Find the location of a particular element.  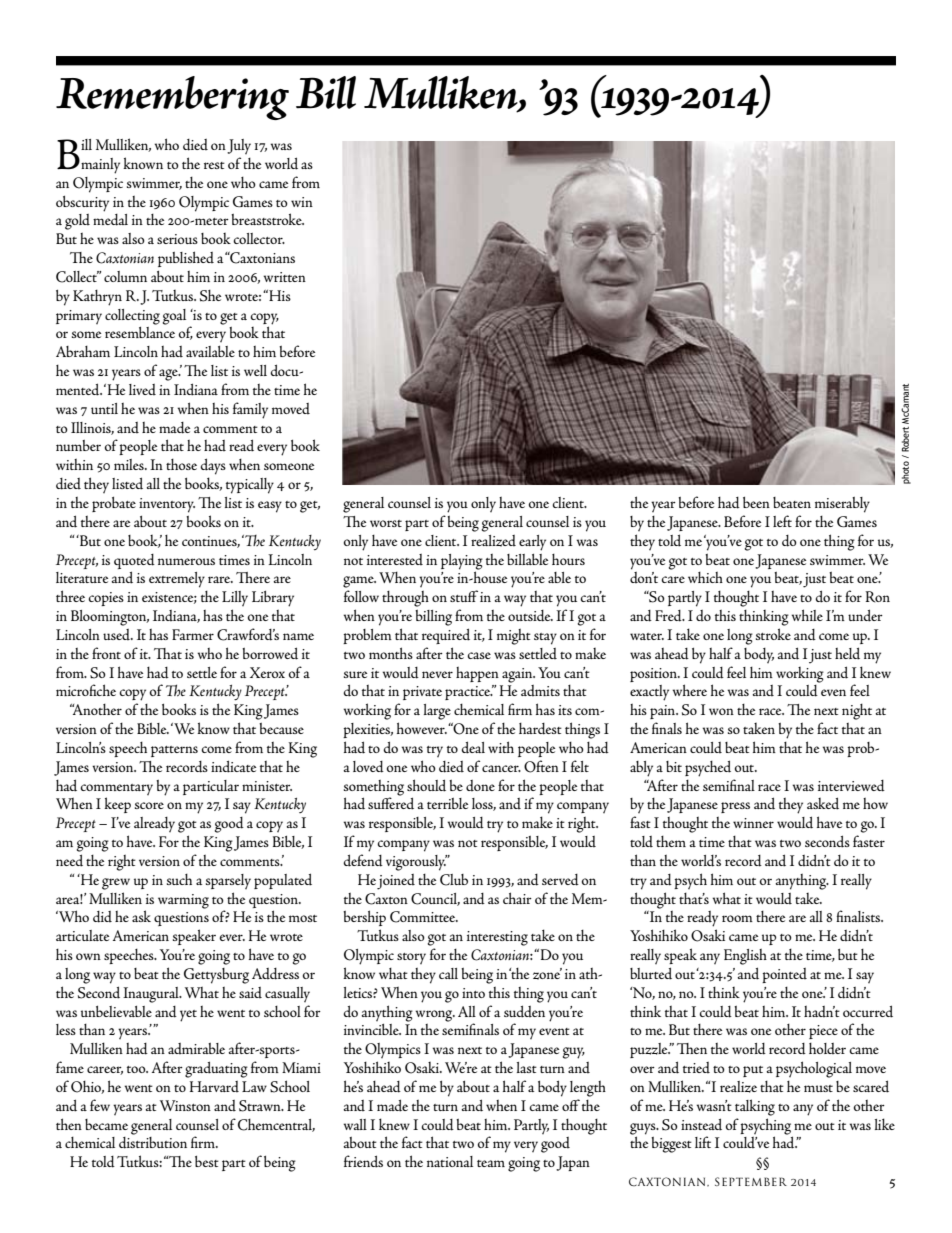

July is located at coordinates (239, 146).
